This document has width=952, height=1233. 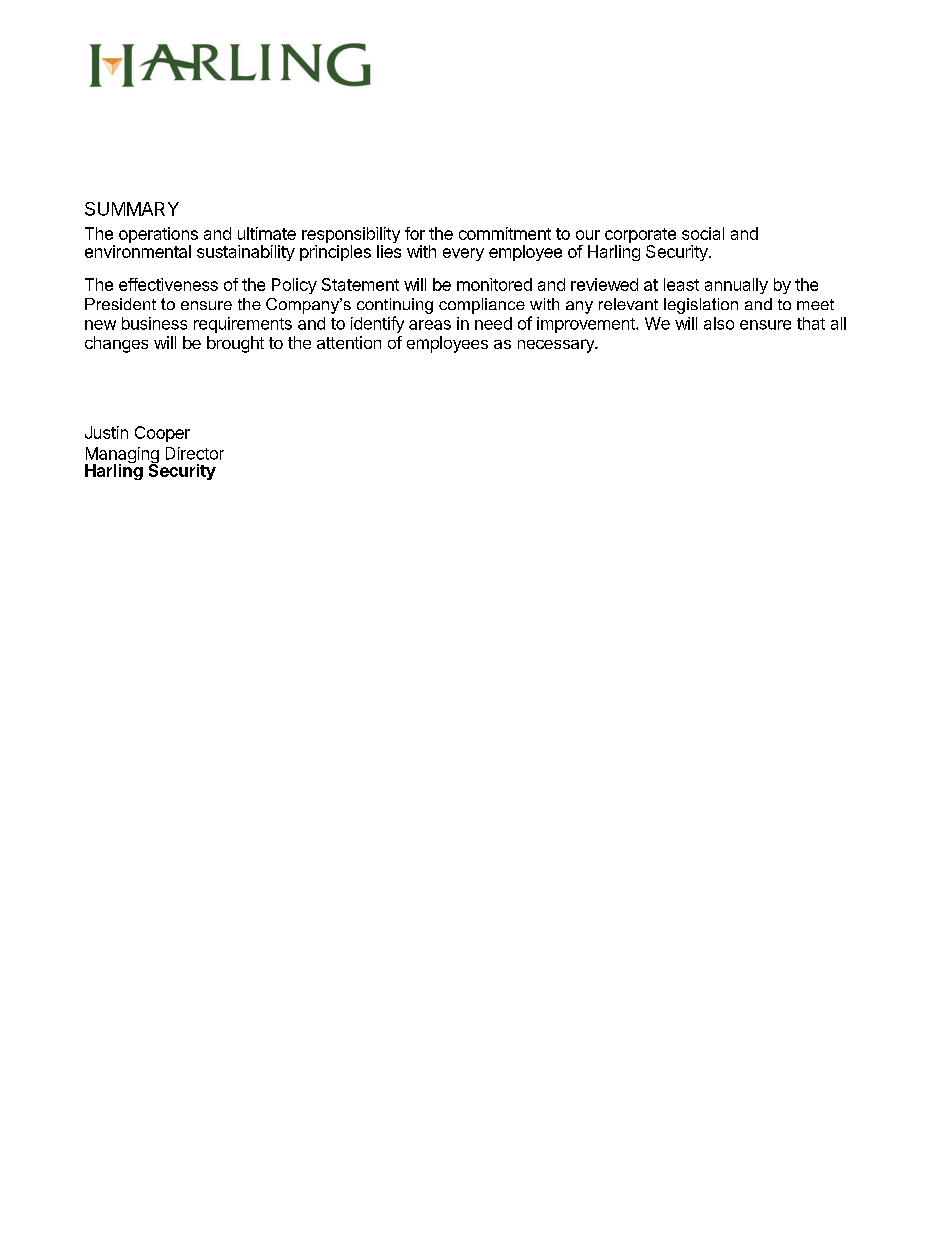 What do you see at coordinates (168, 284) in the document?
I see `effectiveness` at bounding box center [168, 284].
